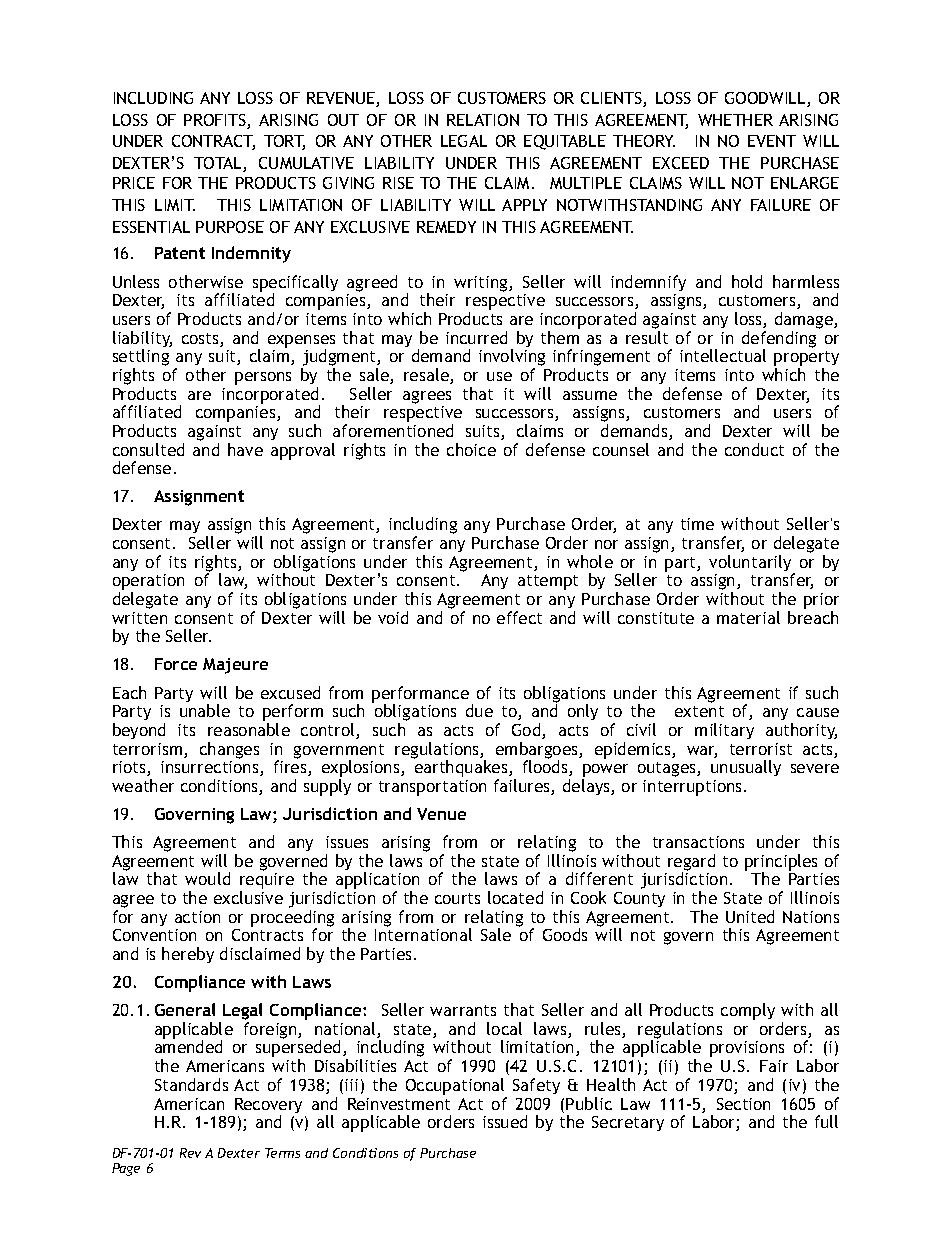  What do you see at coordinates (219, 164) in the page?
I see `TOTAL` at bounding box center [219, 164].
